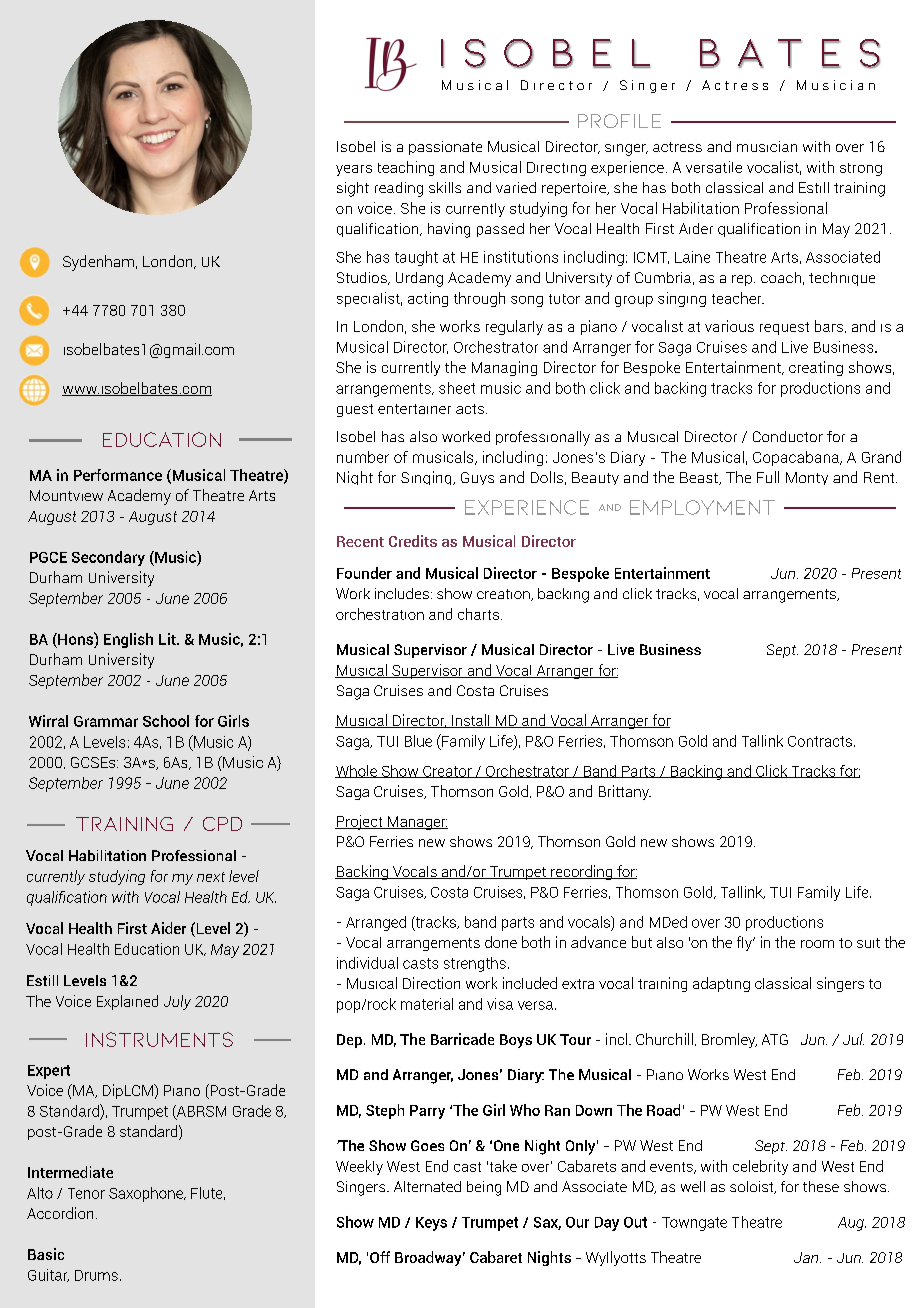 The height and width of the page is (1308, 924). I want to click on fly, so click(745, 943).
